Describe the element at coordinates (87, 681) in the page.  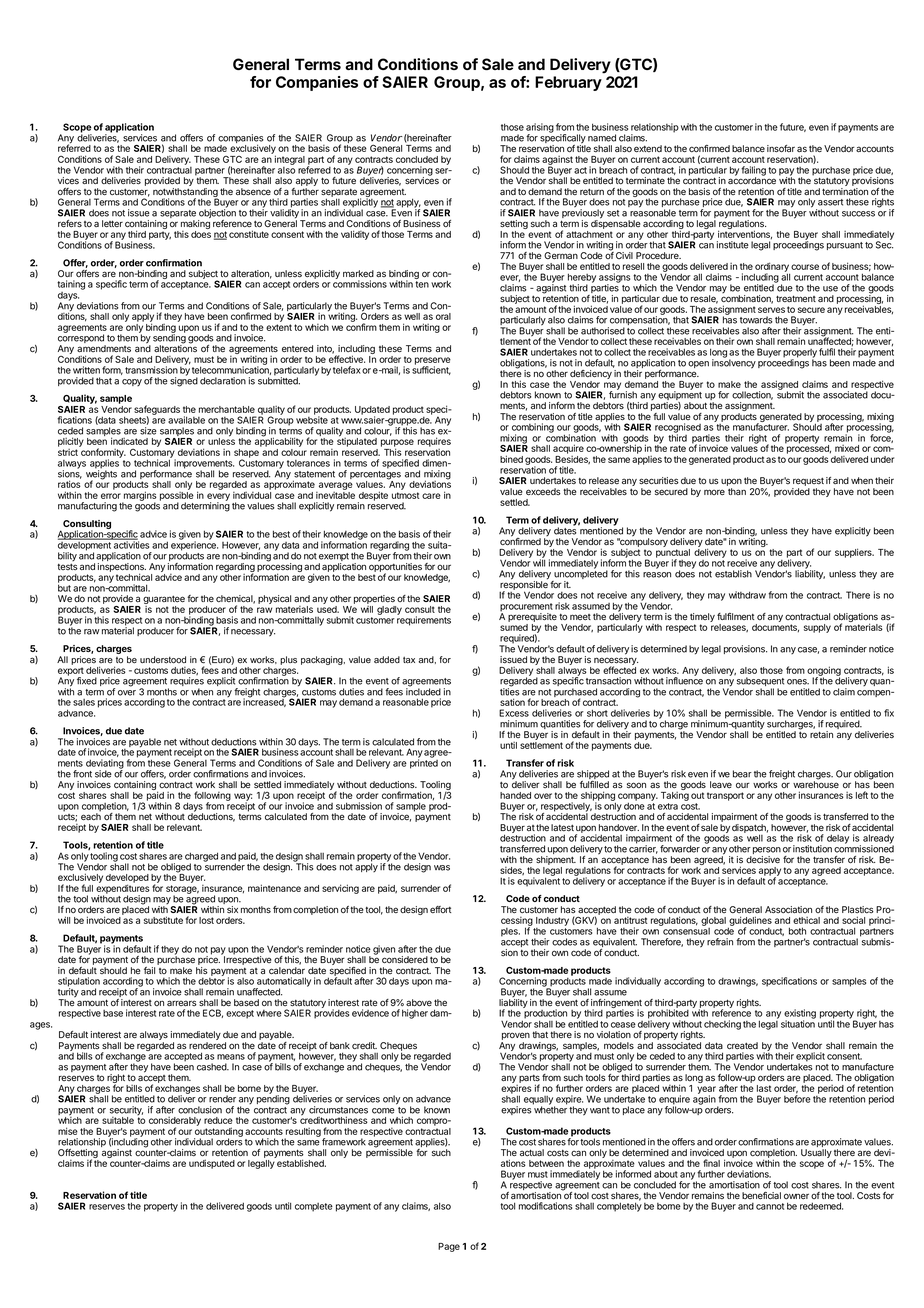
I see `fixed` at that location.
